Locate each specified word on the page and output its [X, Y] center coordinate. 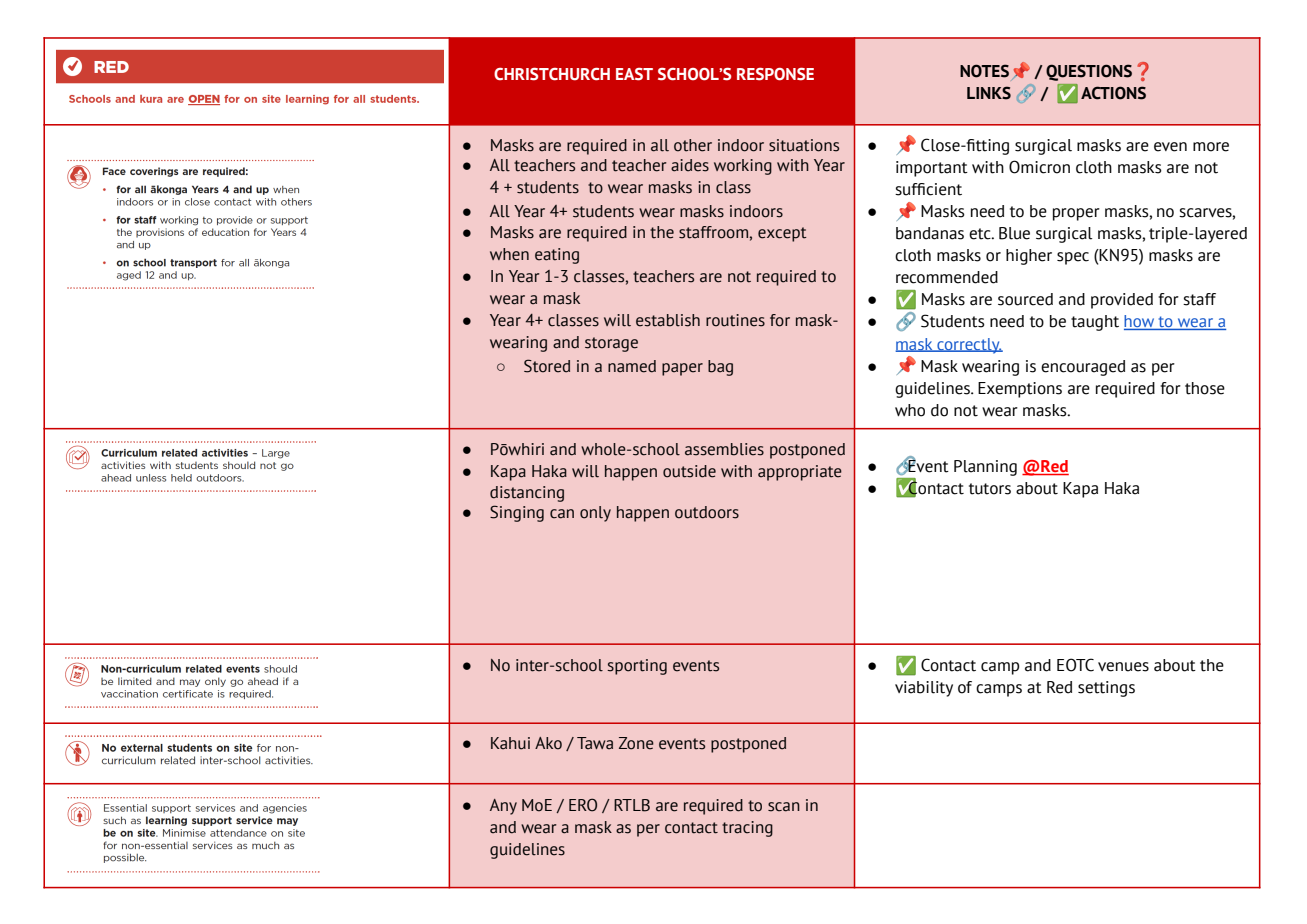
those [1205, 388]
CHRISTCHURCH [552, 74]
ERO [583, 805]
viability [924, 689]
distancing [527, 494]
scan [784, 807]
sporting [637, 667]
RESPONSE [775, 74]
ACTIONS [1113, 93]
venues [1123, 667]
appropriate [800, 473]
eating [557, 256]
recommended [947, 277]
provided [1122, 301]
